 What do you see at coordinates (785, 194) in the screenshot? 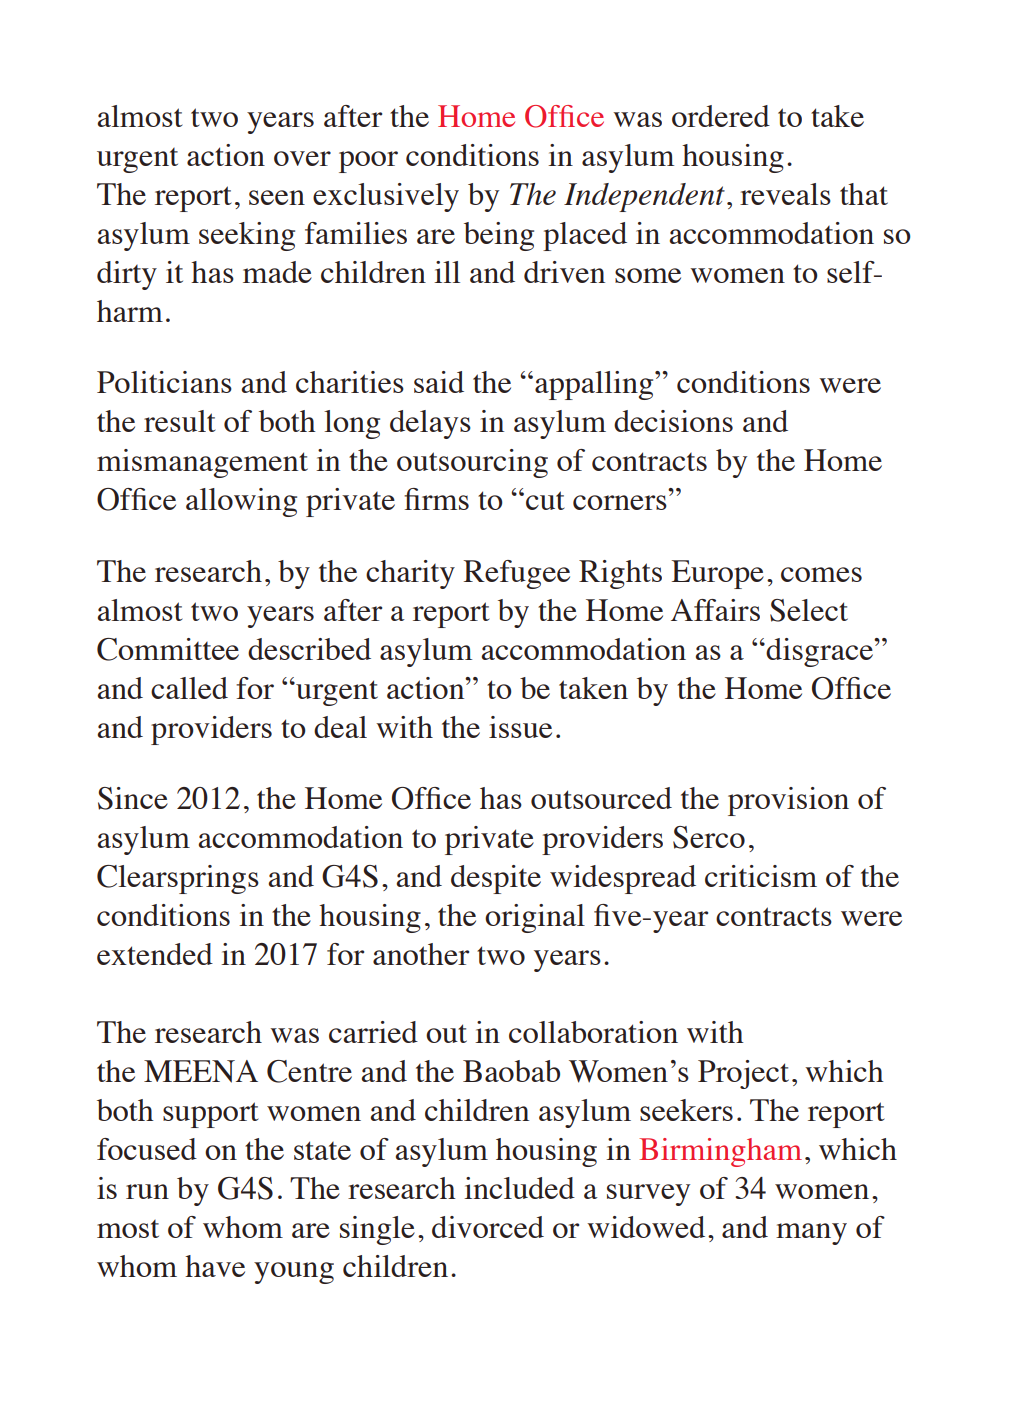
I see `reveals` at bounding box center [785, 194].
